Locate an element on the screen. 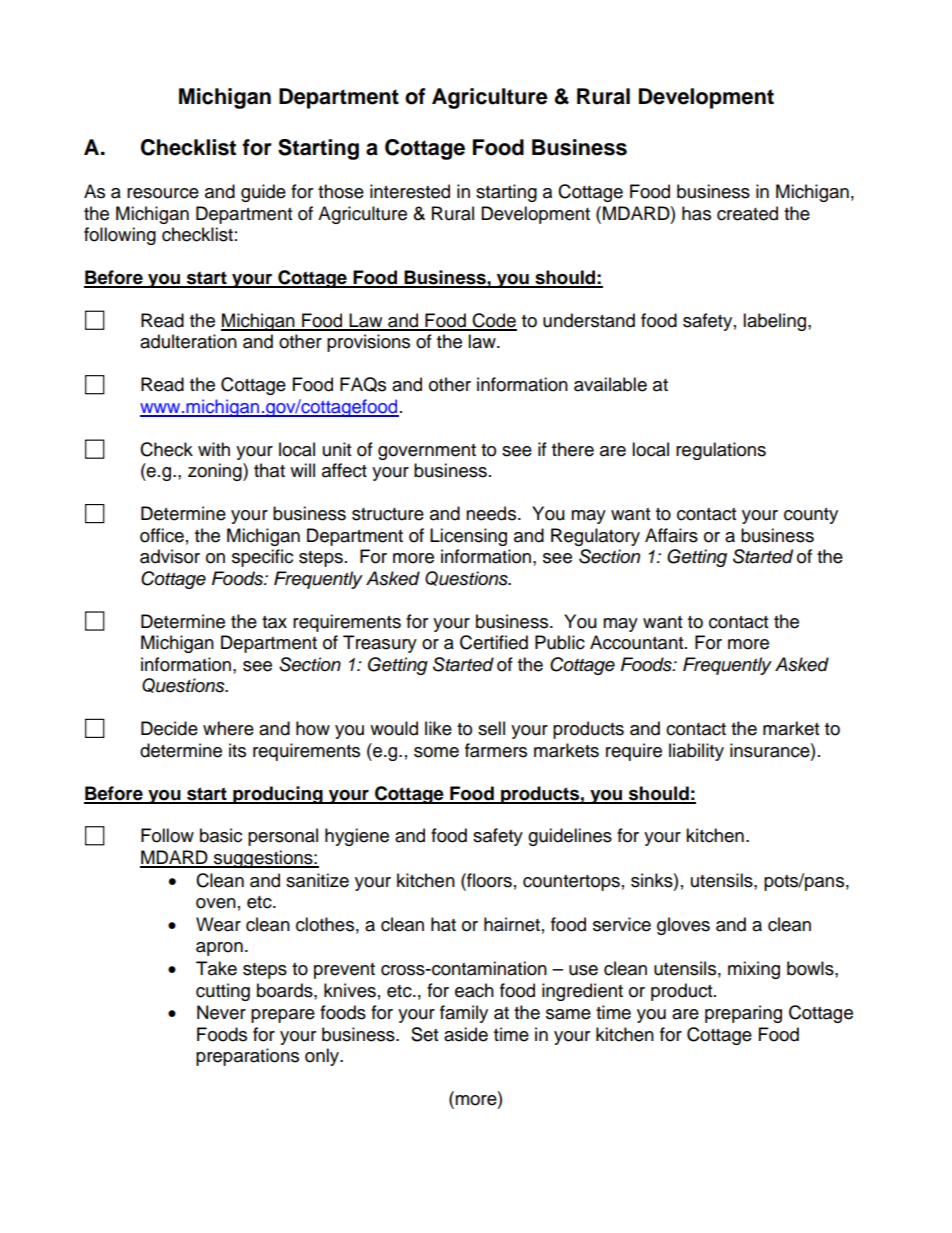  needs is located at coordinates (491, 513).
